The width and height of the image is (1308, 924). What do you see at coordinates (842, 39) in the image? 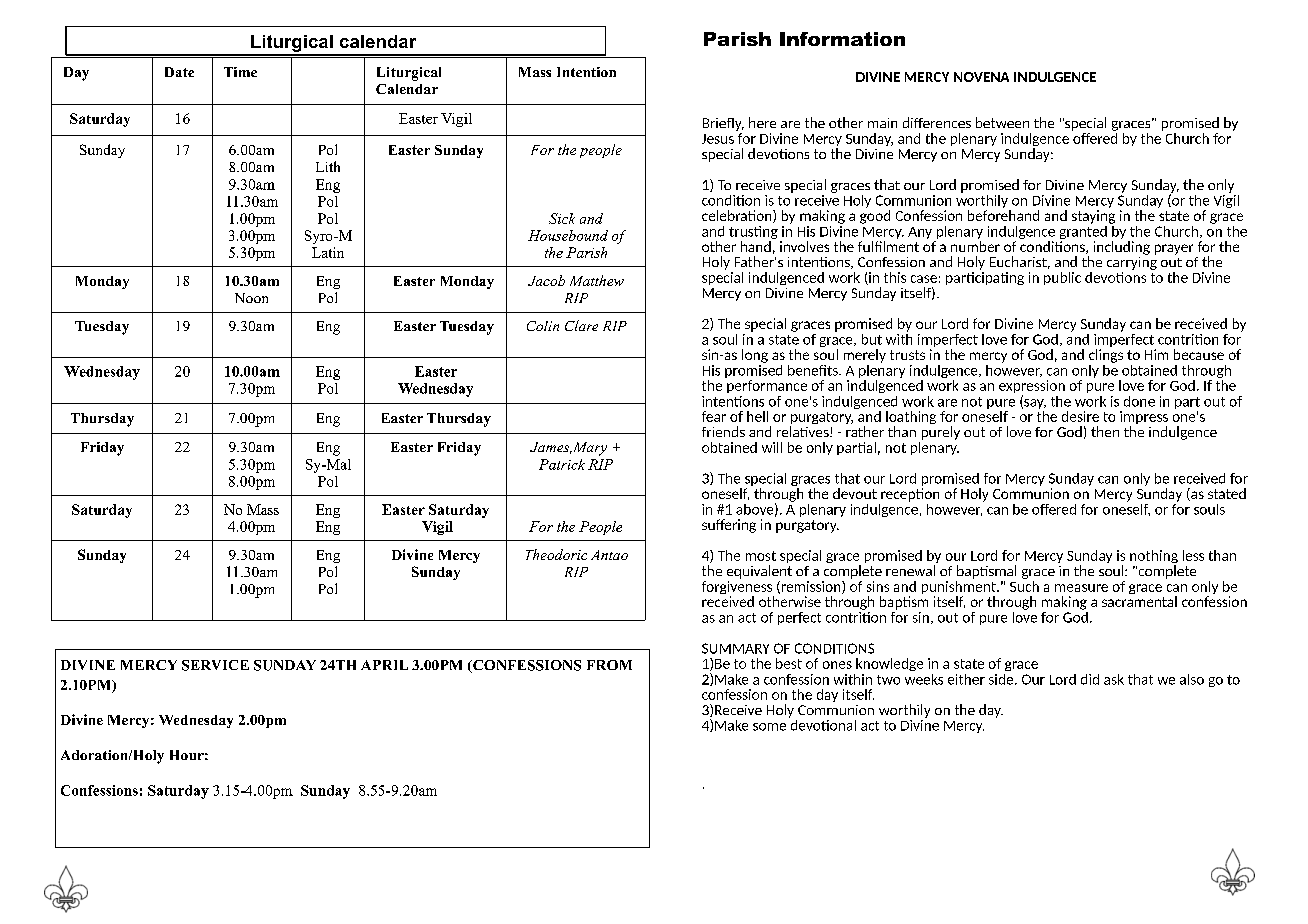
I see `Information` at bounding box center [842, 39].
